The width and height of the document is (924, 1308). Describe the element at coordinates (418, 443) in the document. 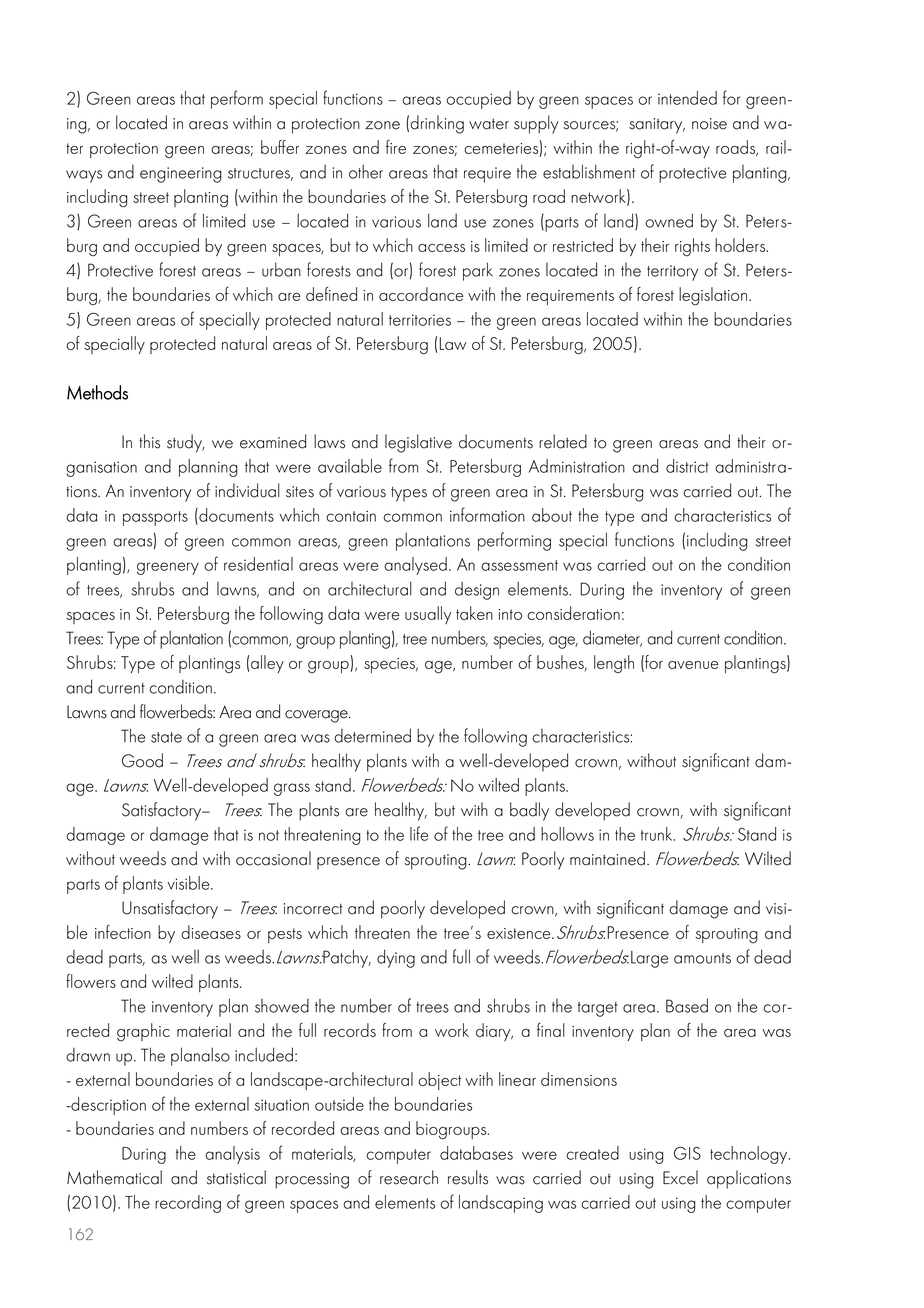

I see `legislative` at that location.
